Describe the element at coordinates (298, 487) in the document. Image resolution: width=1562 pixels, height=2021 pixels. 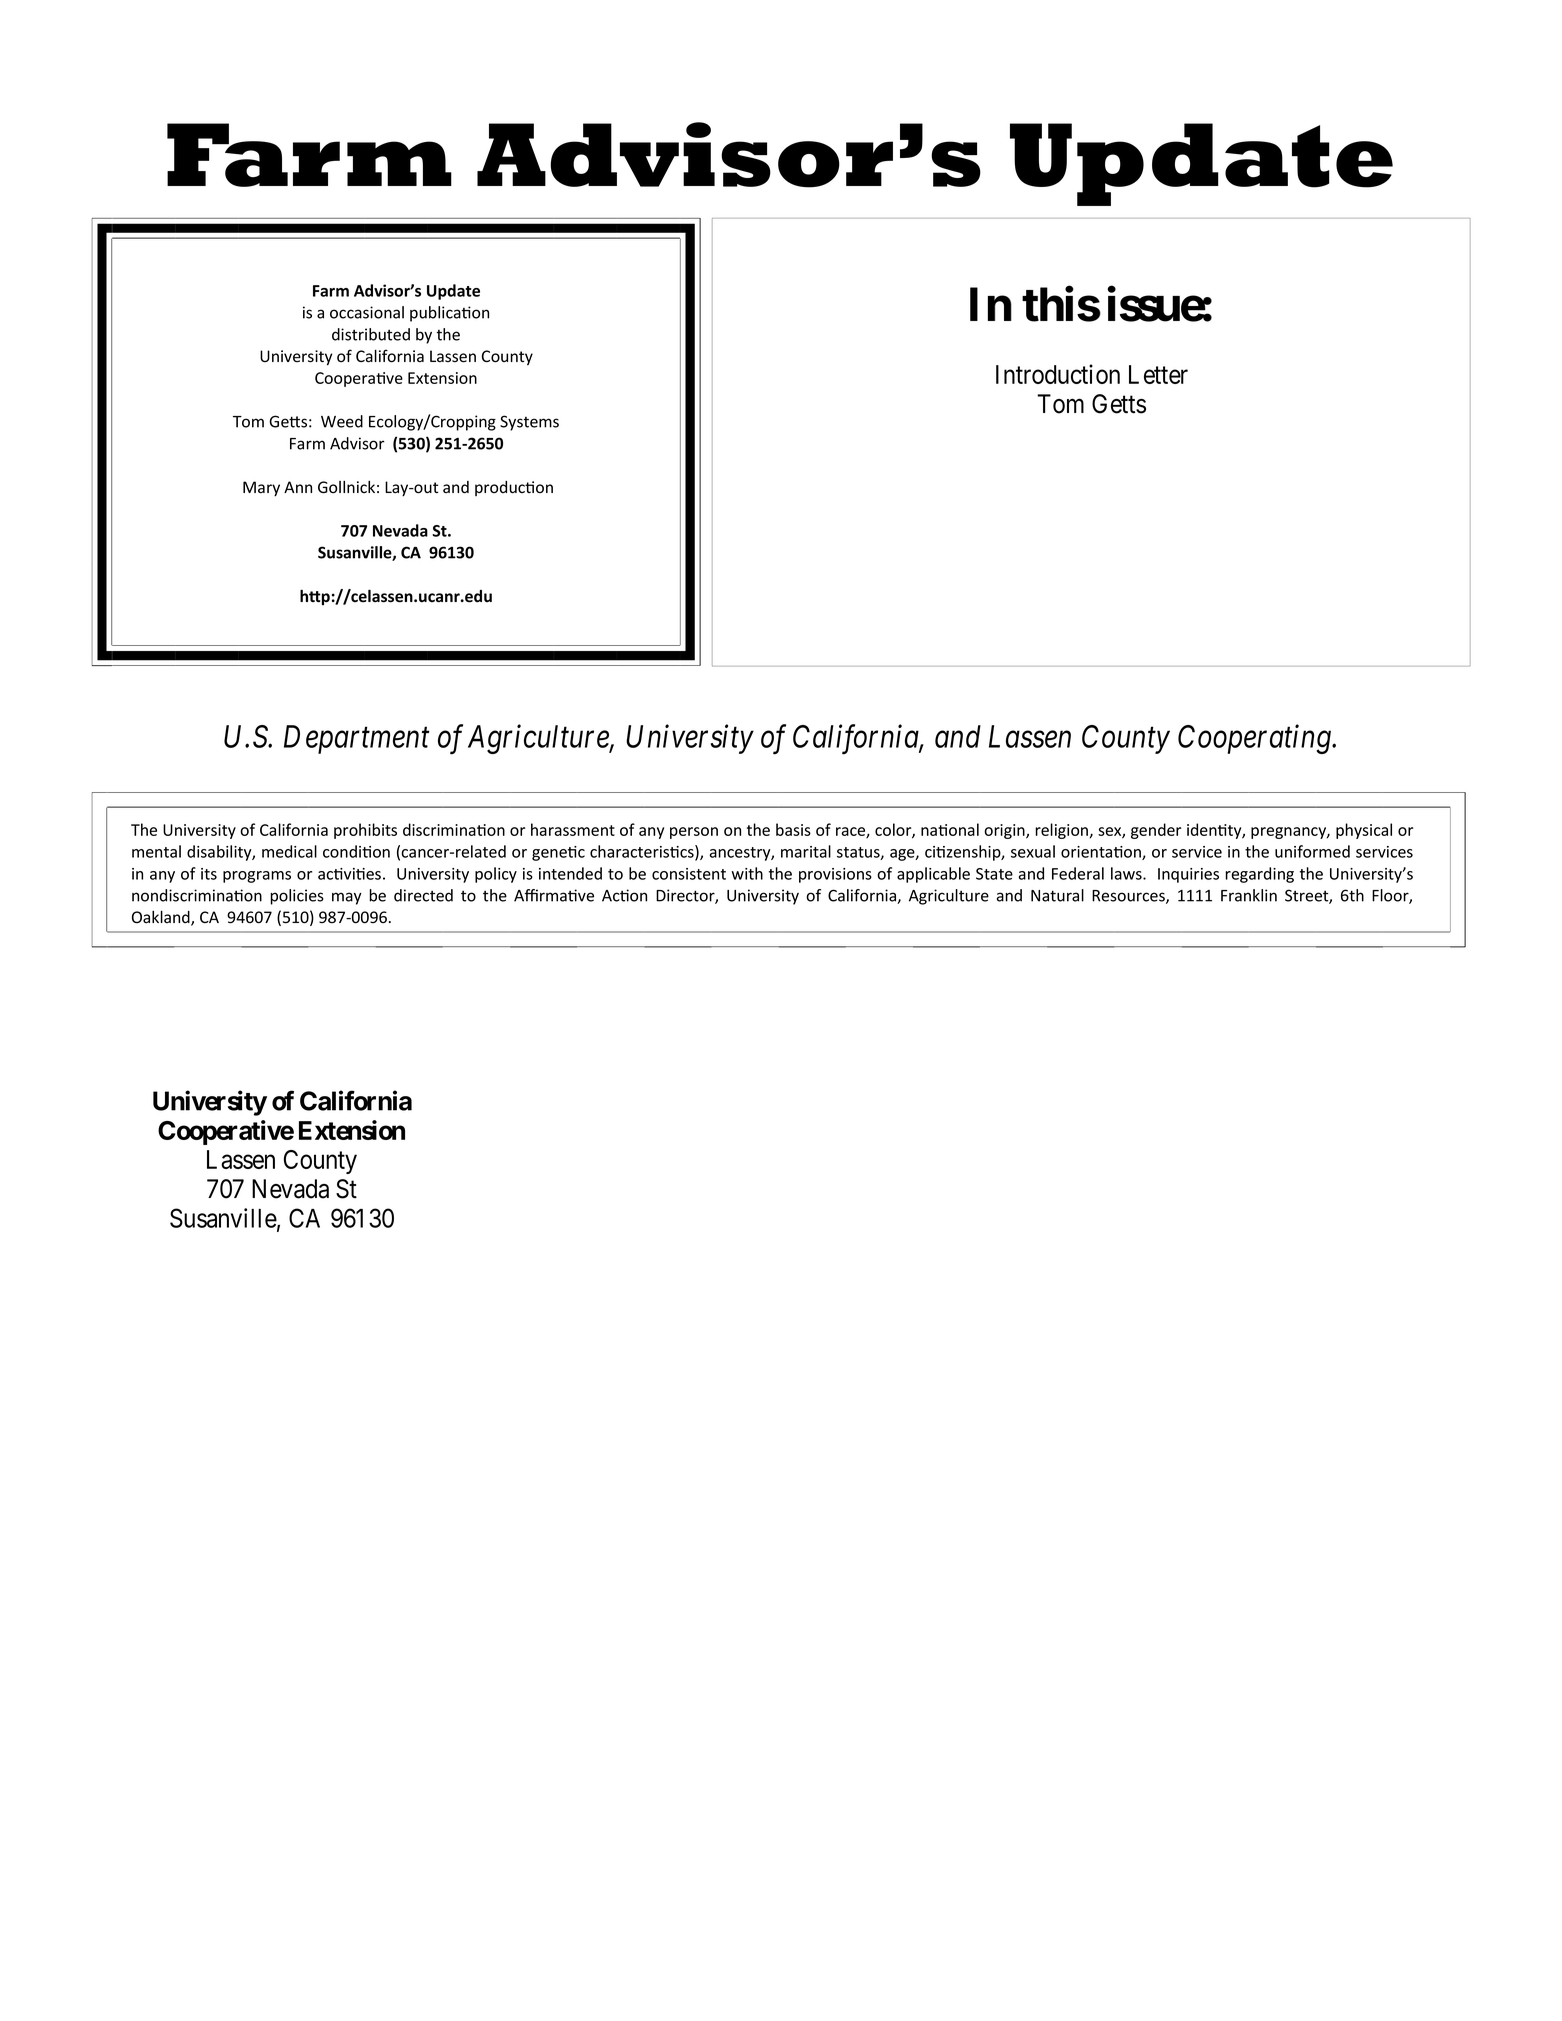
I see `Ann` at that location.
